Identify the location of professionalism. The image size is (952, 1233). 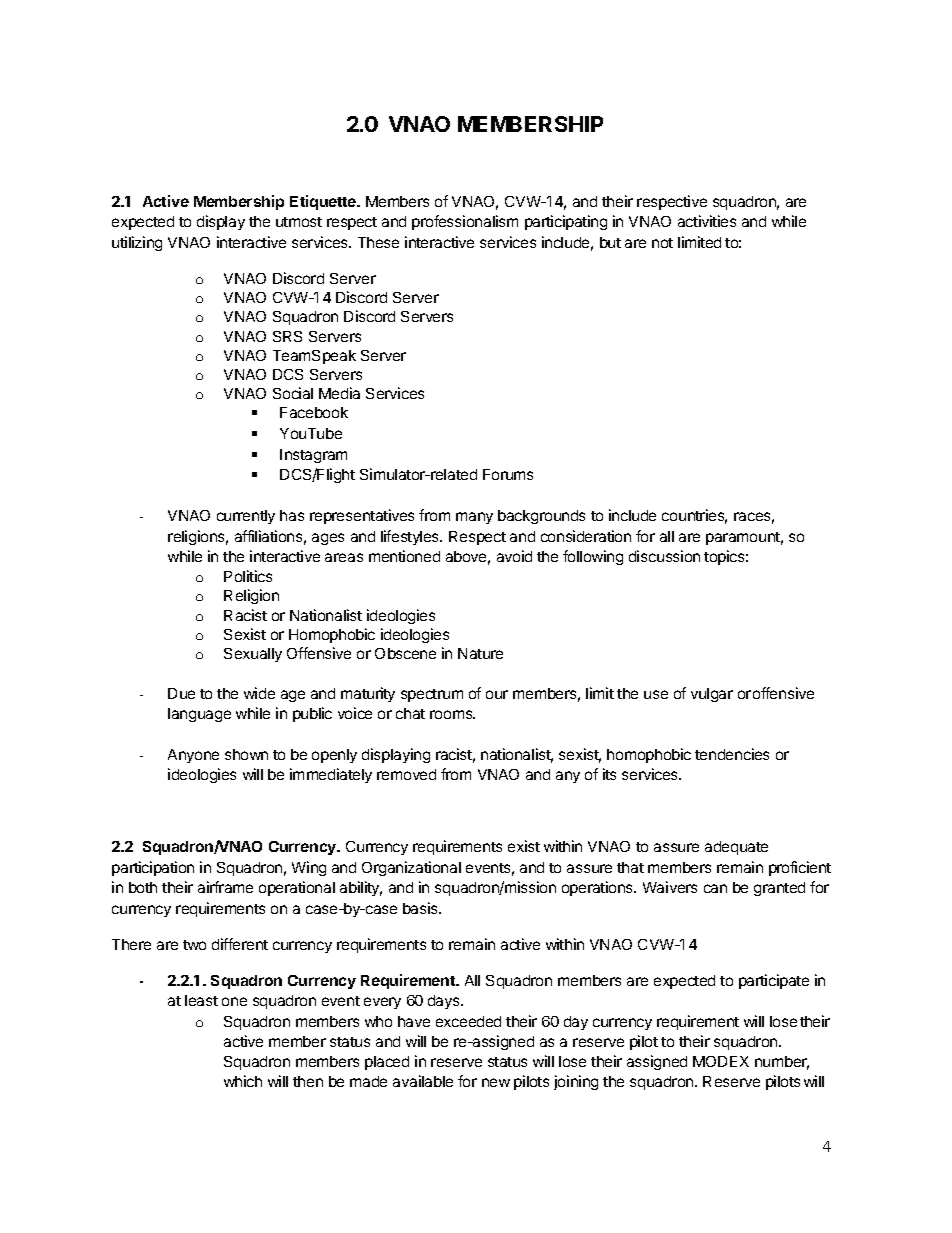
(465, 222).
